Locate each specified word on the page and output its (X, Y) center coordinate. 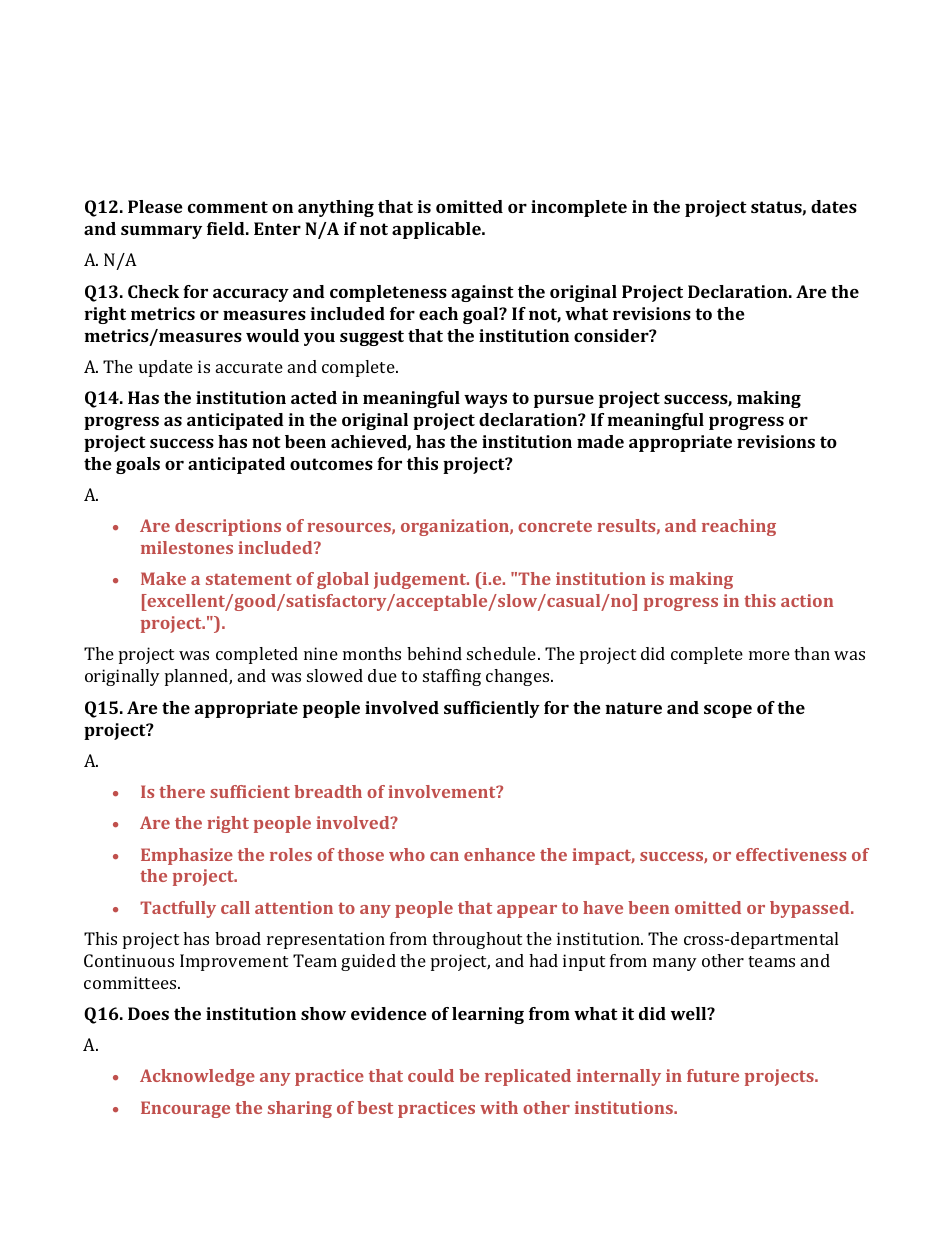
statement (249, 579)
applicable (437, 230)
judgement (421, 580)
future (713, 1075)
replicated (528, 1077)
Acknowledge (197, 1077)
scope (728, 711)
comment (228, 207)
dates (834, 206)
